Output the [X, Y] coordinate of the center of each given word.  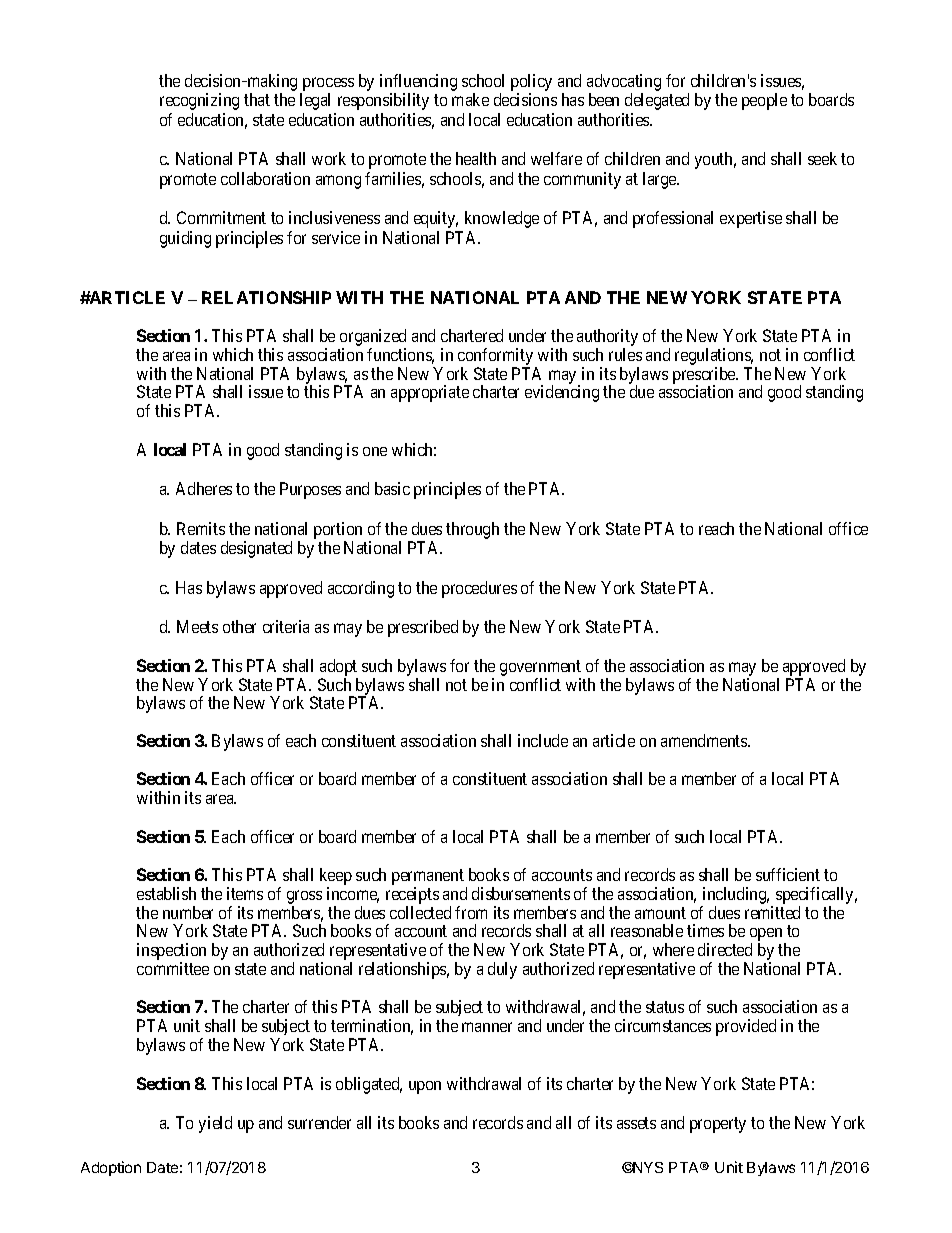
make [470, 99]
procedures [479, 589]
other [239, 626]
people [764, 101]
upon [425, 1087]
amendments [705, 740]
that [257, 99]
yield [215, 1124]
